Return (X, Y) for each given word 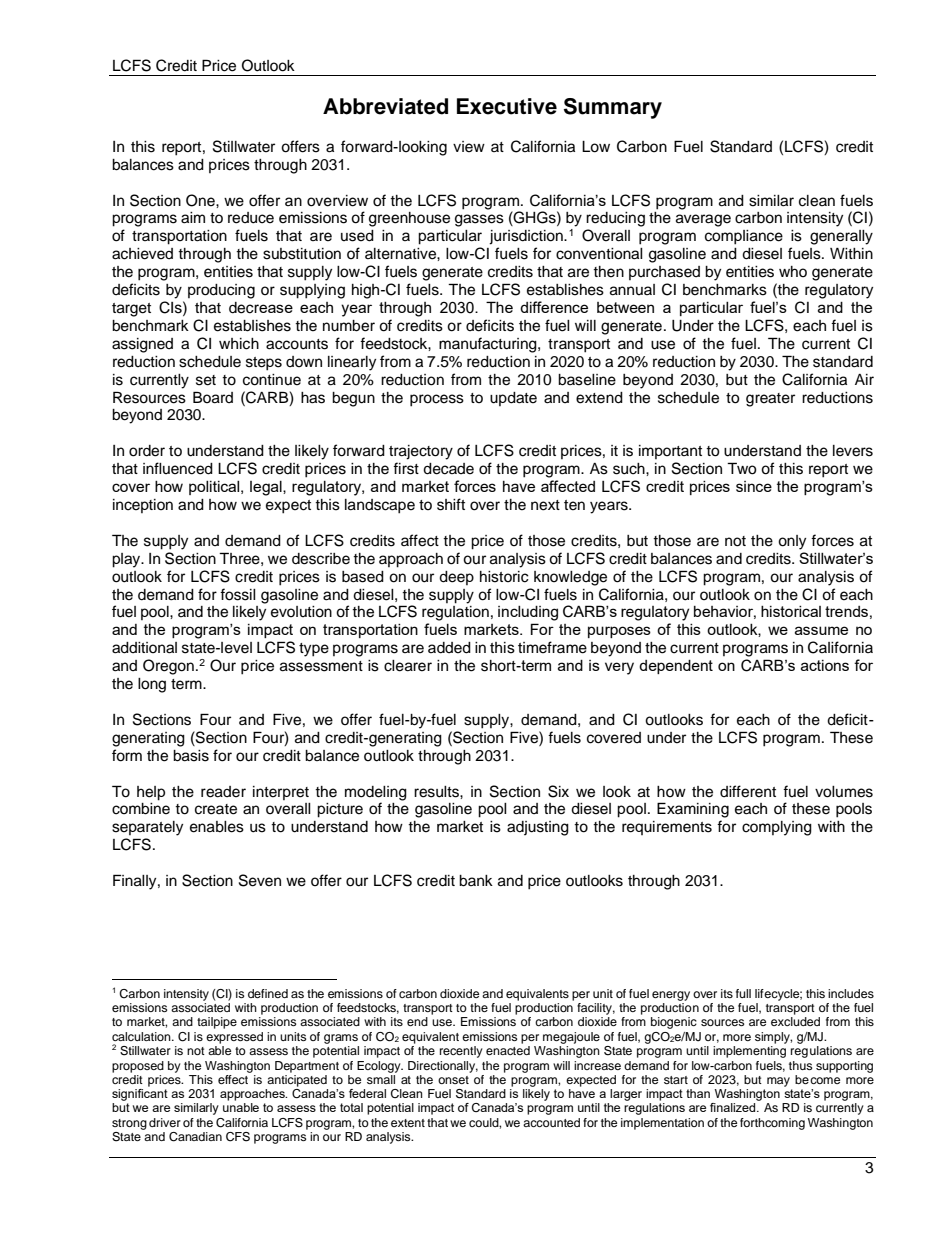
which (239, 344)
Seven (260, 880)
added (449, 648)
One (201, 200)
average (703, 220)
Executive (507, 106)
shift (451, 504)
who (793, 271)
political (215, 488)
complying (777, 828)
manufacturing (489, 345)
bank (476, 881)
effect (234, 1078)
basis (191, 756)
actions (825, 665)
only (792, 542)
